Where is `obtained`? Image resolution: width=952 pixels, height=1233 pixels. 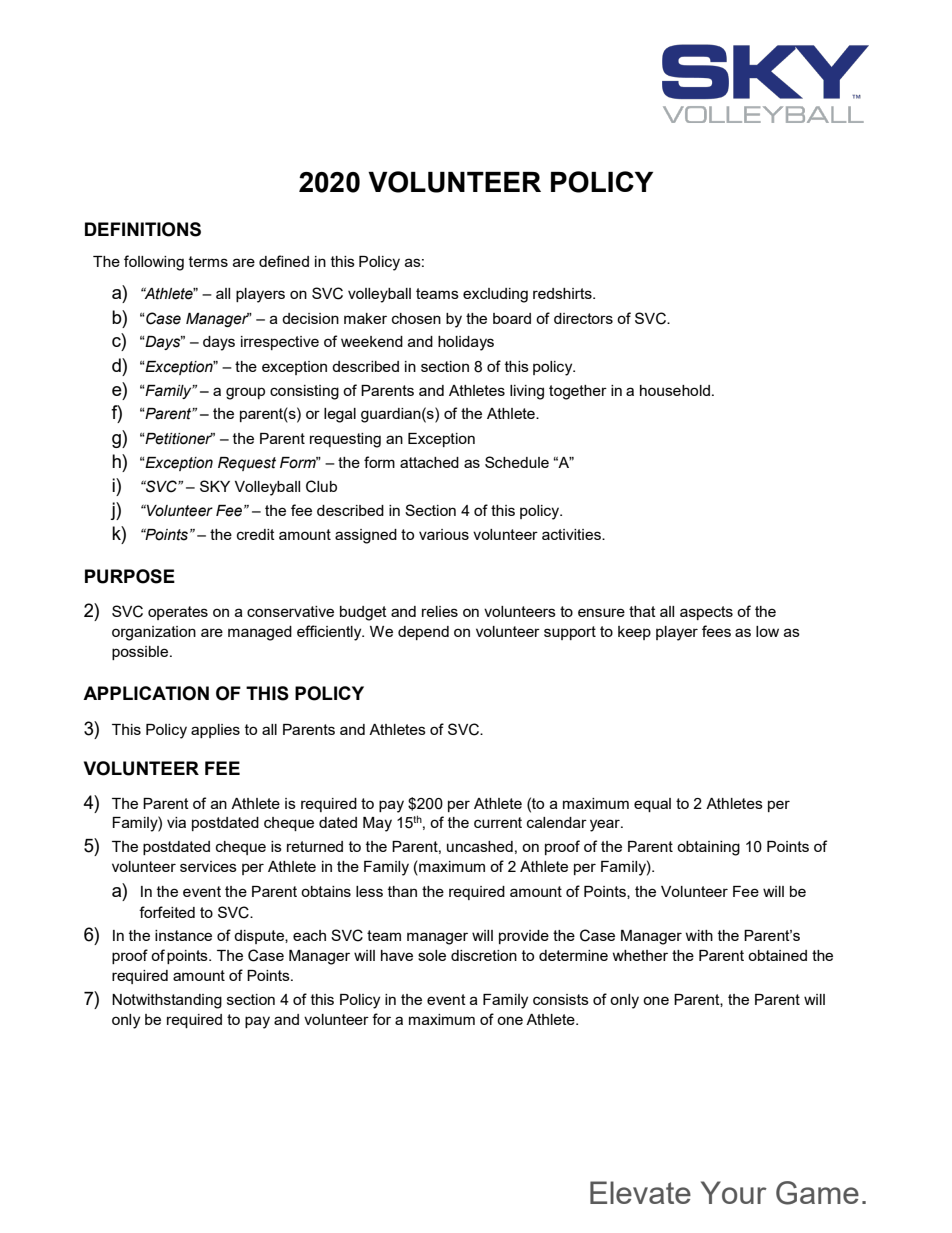 obtained is located at coordinates (777, 955).
